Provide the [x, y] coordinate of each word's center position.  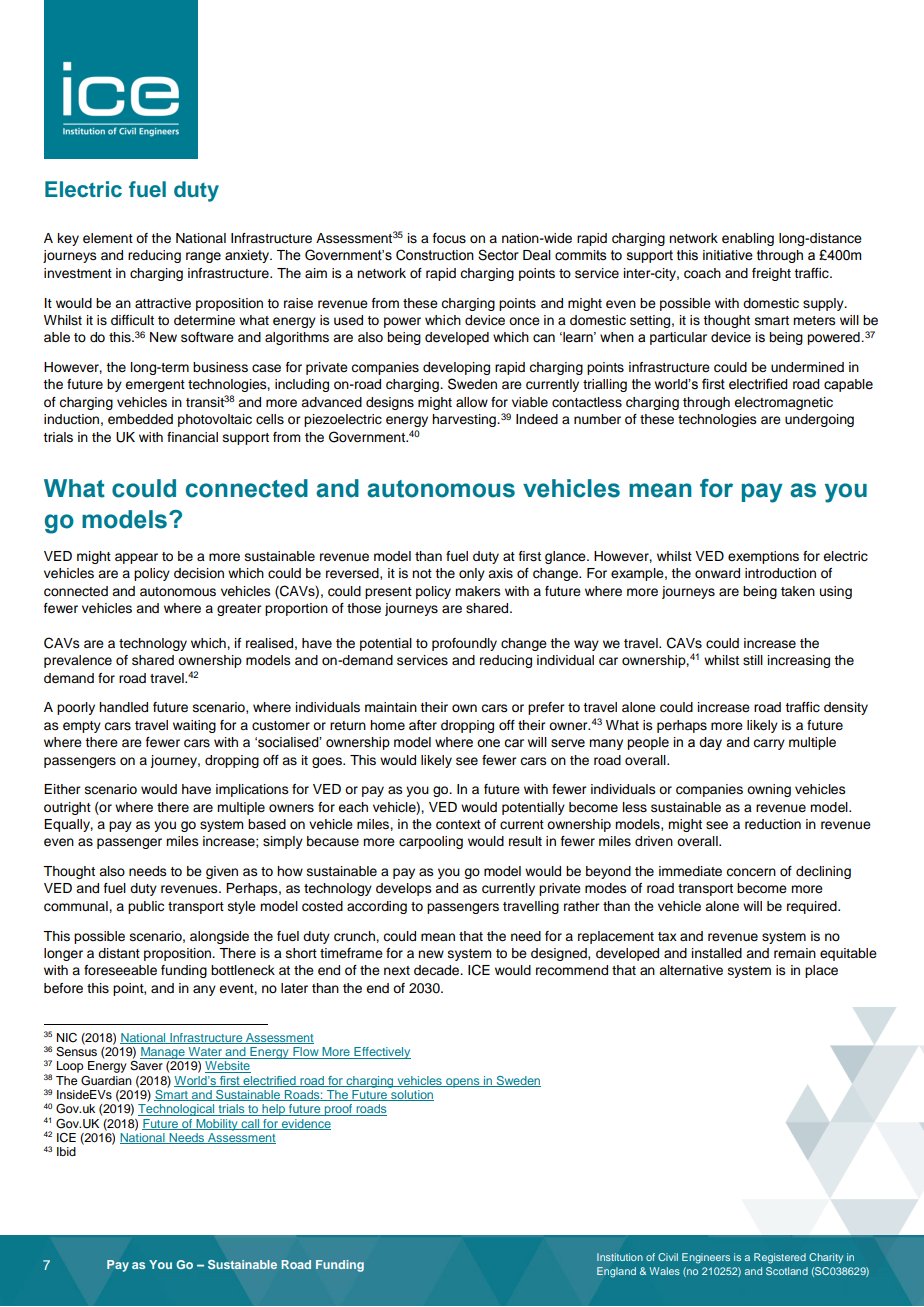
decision [199, 573]
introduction [780, 573]
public [146, 907]
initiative [728, 255]
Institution [620, 1257]
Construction [435, 255]
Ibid [66, 1151]
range [203, 257]
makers [478, 591]
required [813, 907]
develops [404, 889]
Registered [780, 1258]
